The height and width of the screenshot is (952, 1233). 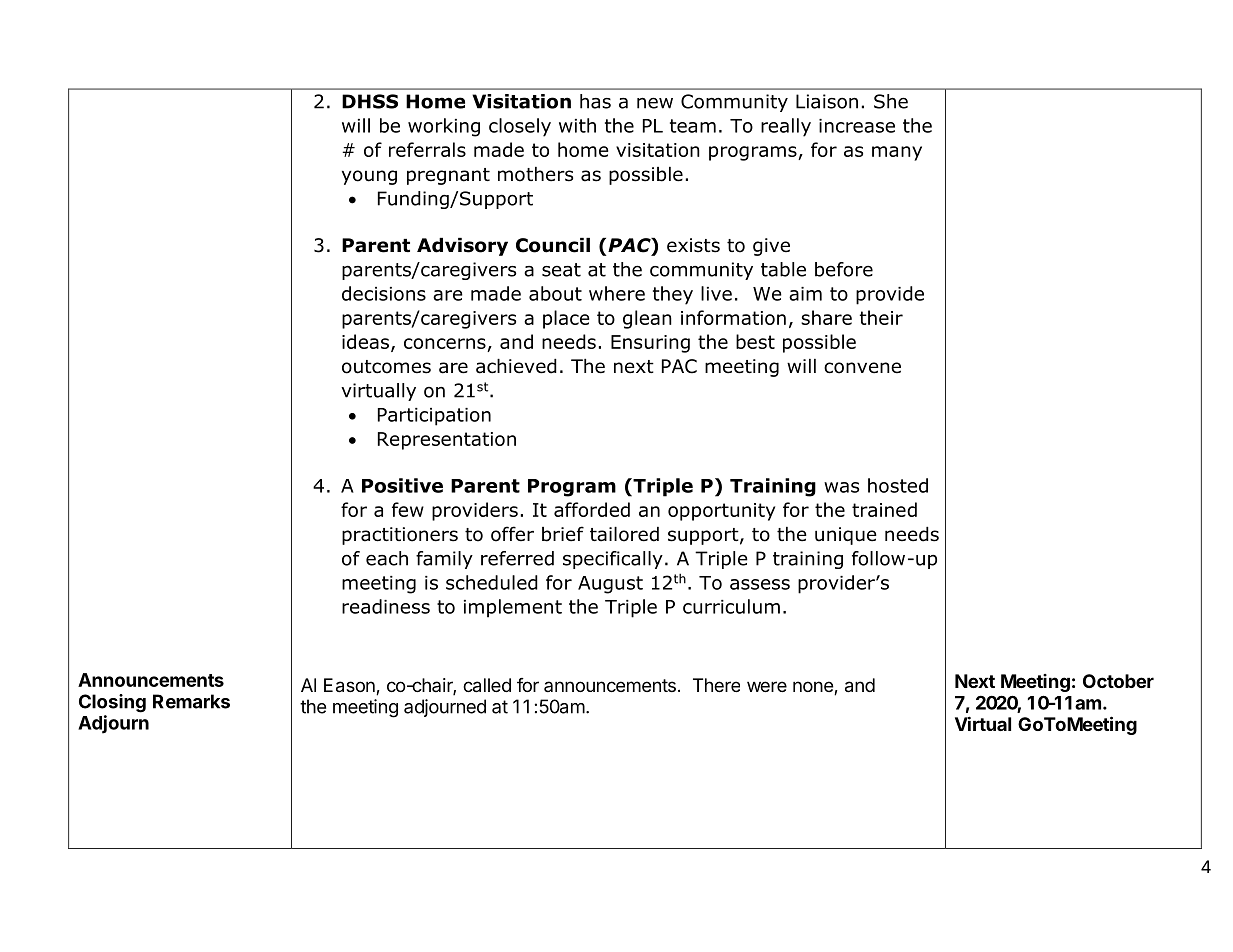 I want to click on unique, so click(x=846, y=536).
